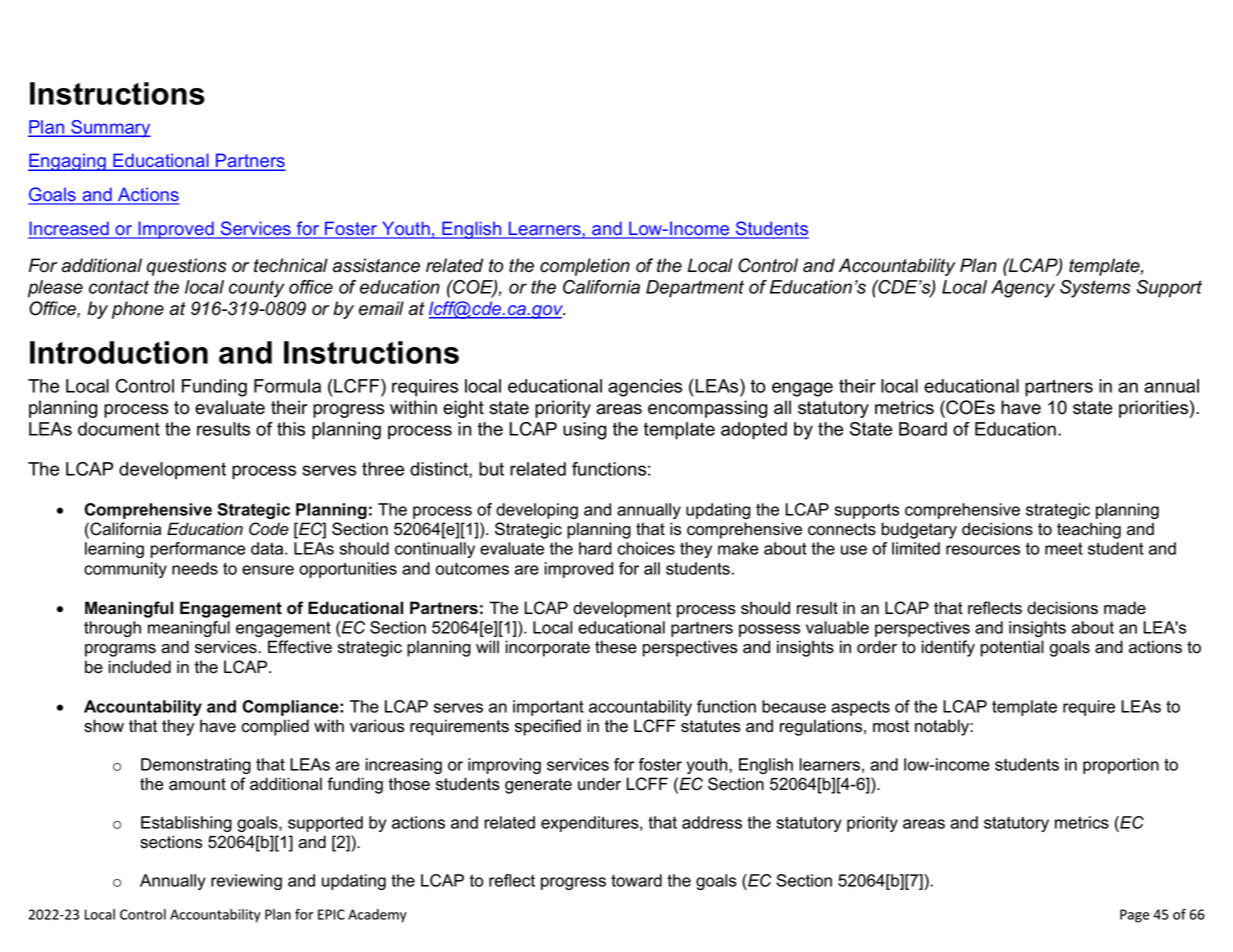 The image size is (1233, 952). What do you see at coordinates (198, 550) in the screenshot?
I see `performance` at bounding box center [198, 550].
